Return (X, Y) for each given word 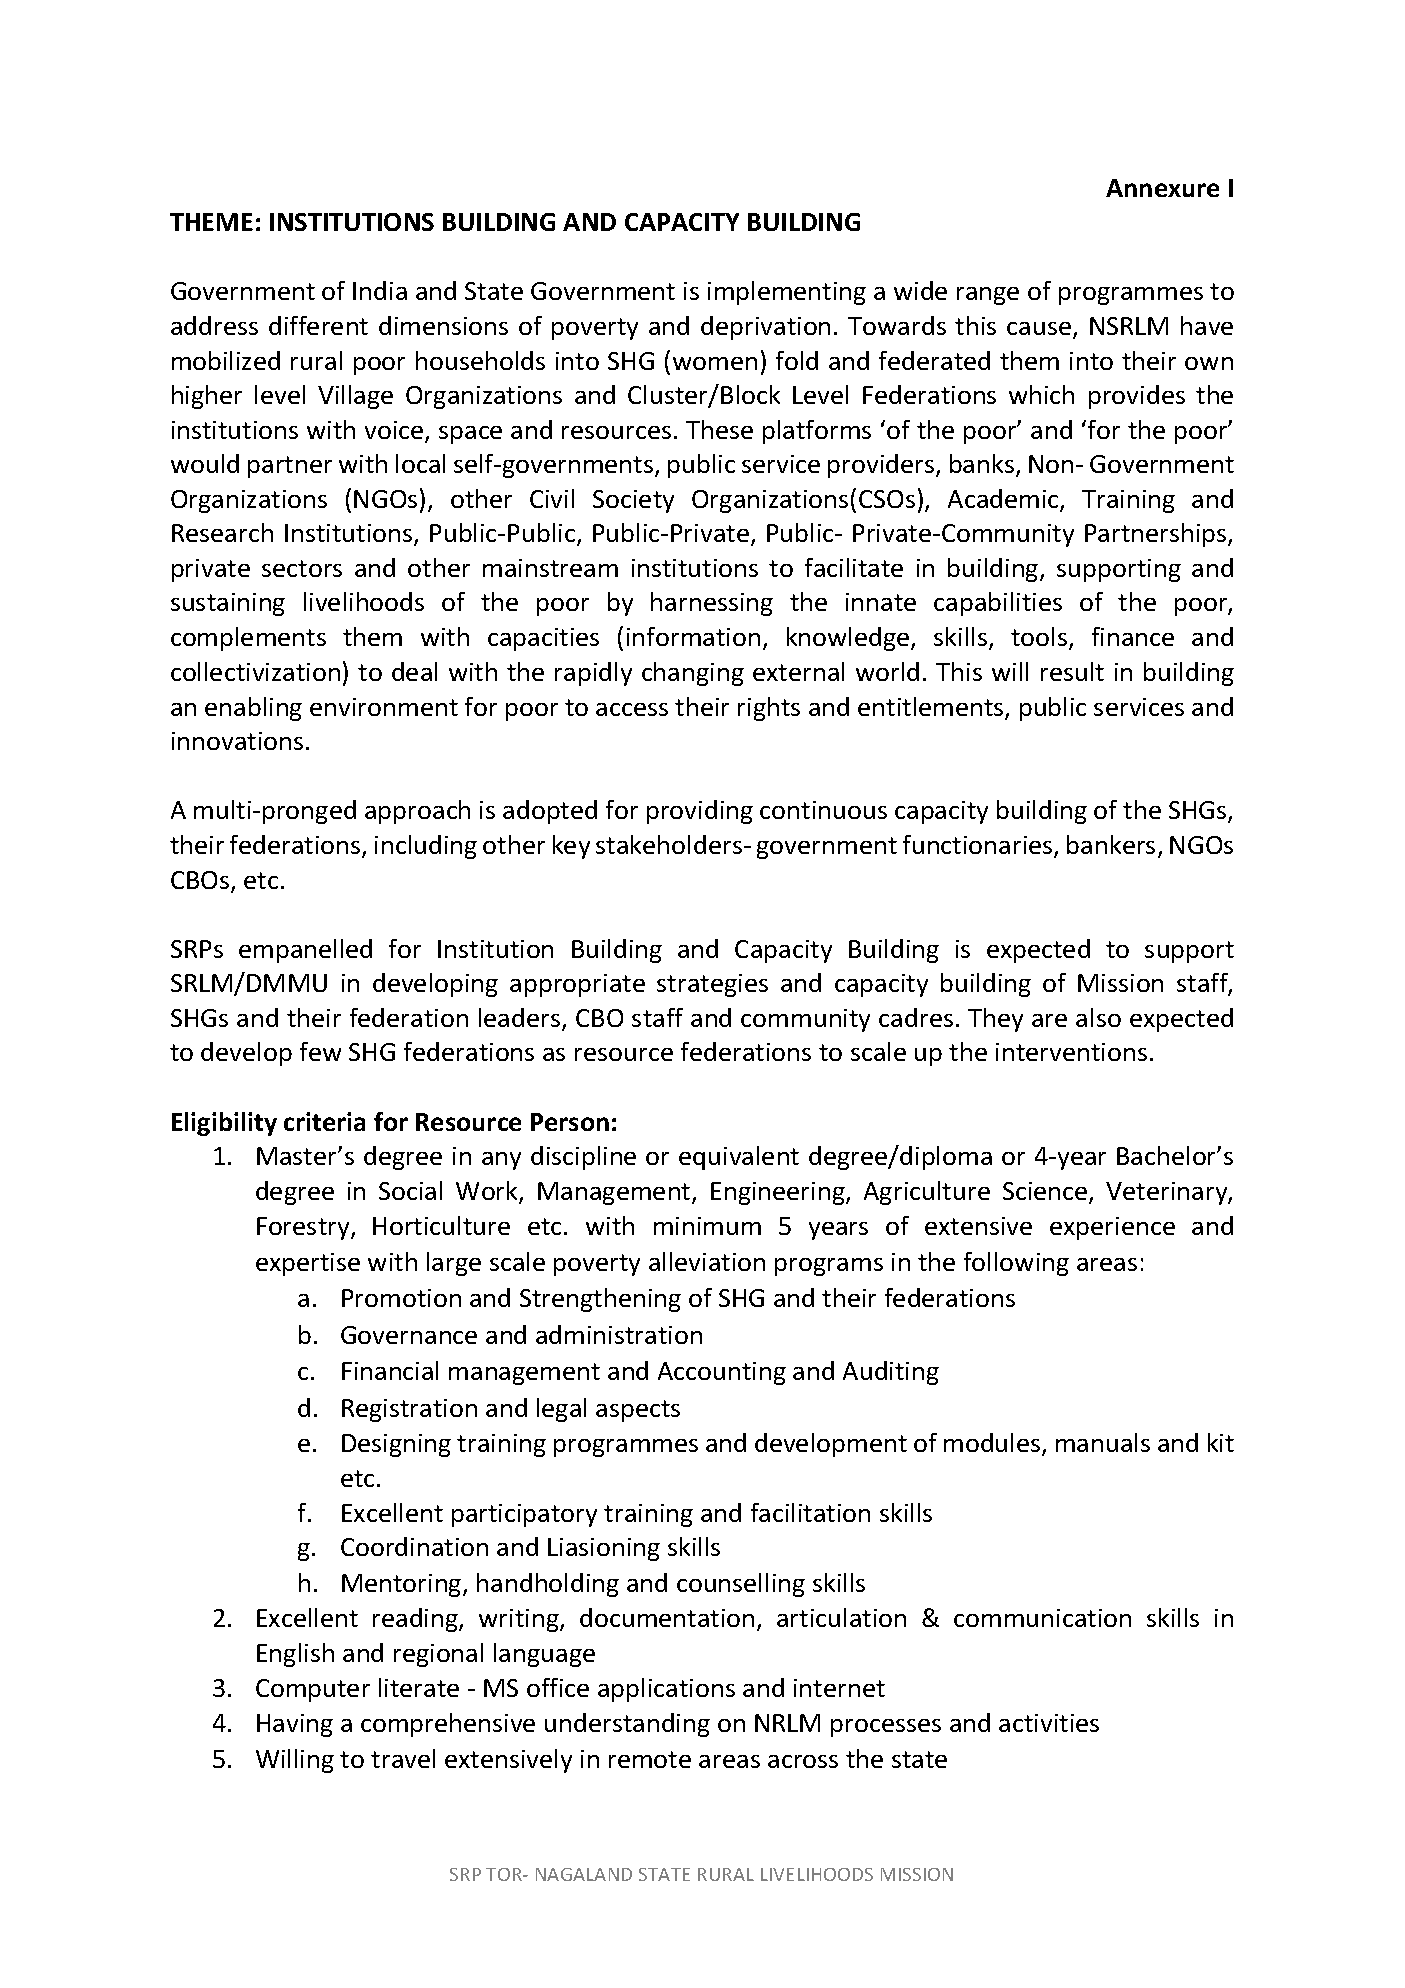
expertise (308, 1264)
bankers (1111, 844)
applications (666, 1690)
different (318, 325)
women (715, 363)
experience (1112, 1228)
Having (295, 1725)
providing (700, 812)
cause (1039, 328)
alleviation (707, 1261)
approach (417, 812)
